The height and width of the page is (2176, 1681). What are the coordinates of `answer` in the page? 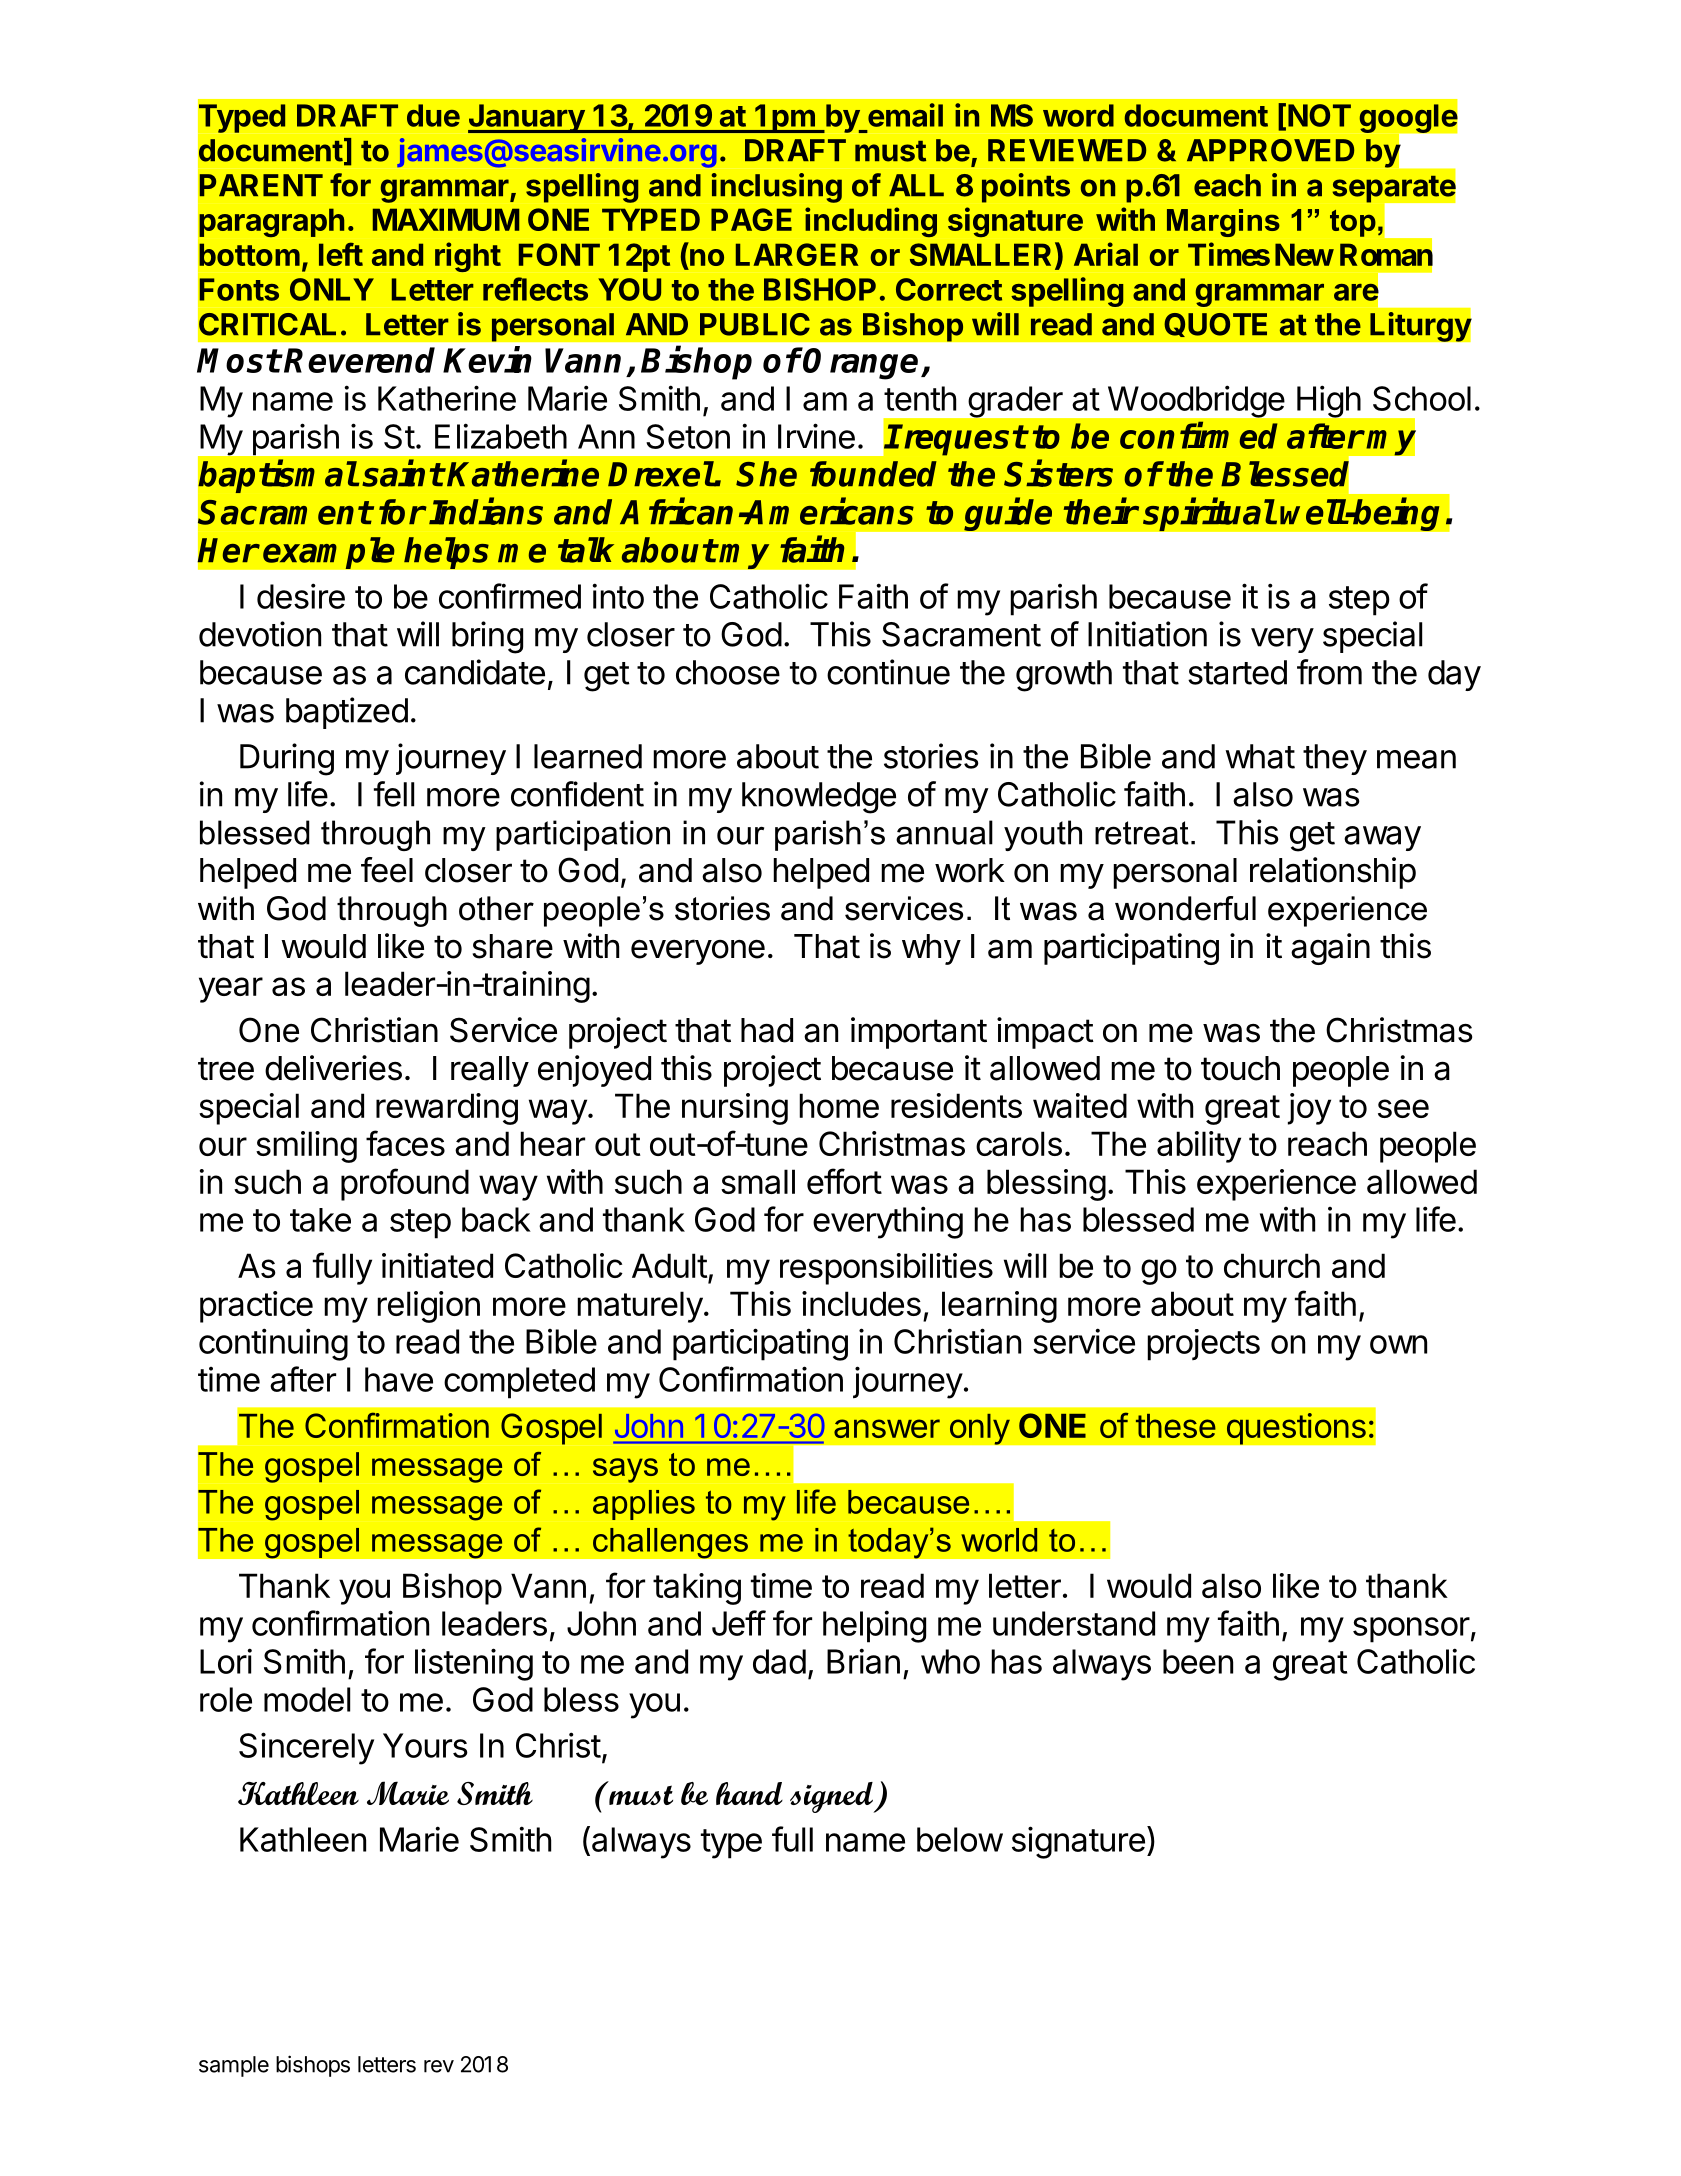 It's located at (887, 1428).
